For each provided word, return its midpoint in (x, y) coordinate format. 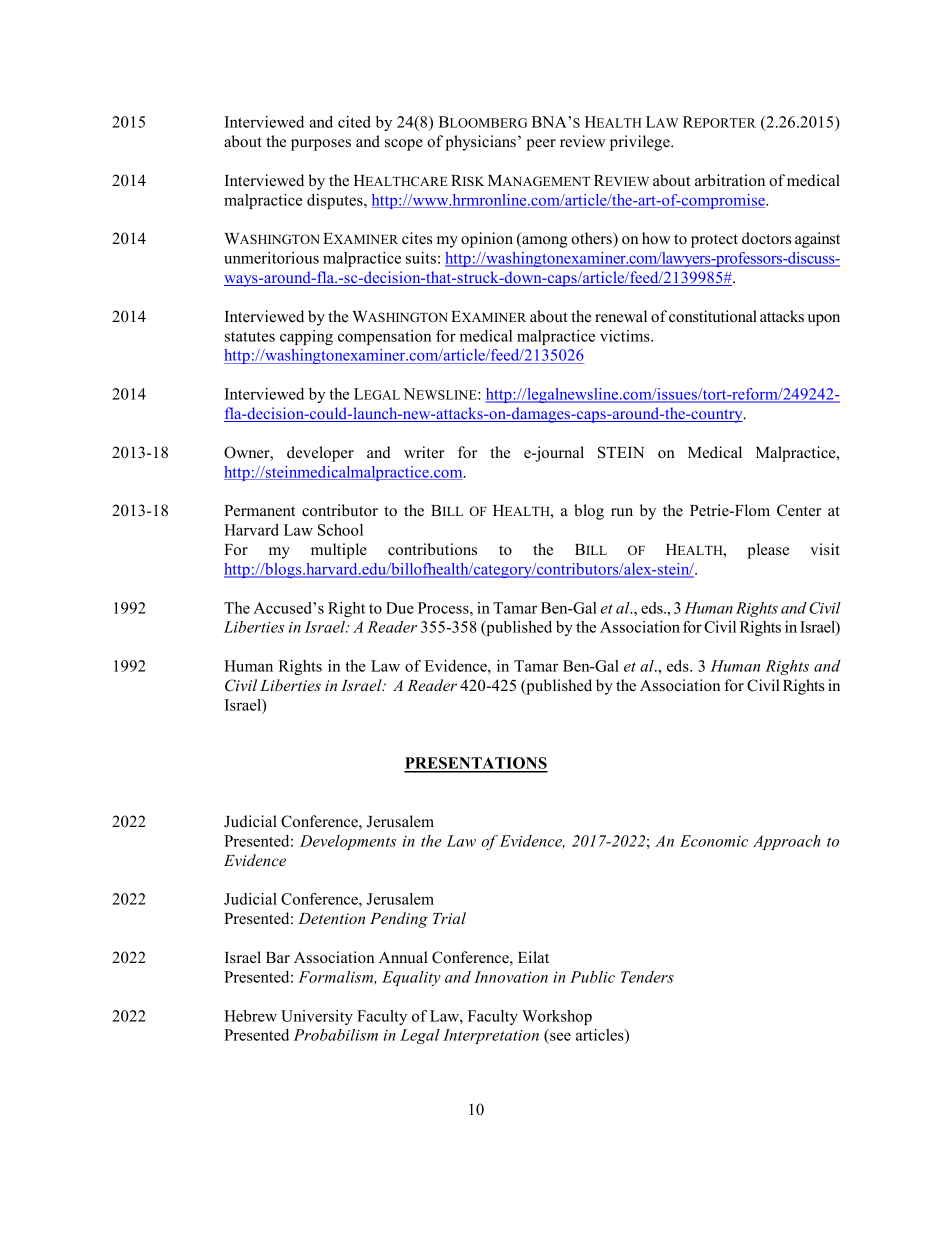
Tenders (647, 977)
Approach (786, 842)
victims (626, 336)
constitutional (713, 316)
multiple (339, 551)
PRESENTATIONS (476, 764)
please (768, 551)
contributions (432, 549)
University (317, 1017)
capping (306, 337)
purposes (321, 145)
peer (541, 145)
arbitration (730, 180)
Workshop (557, 1017)
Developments (348, 842)
